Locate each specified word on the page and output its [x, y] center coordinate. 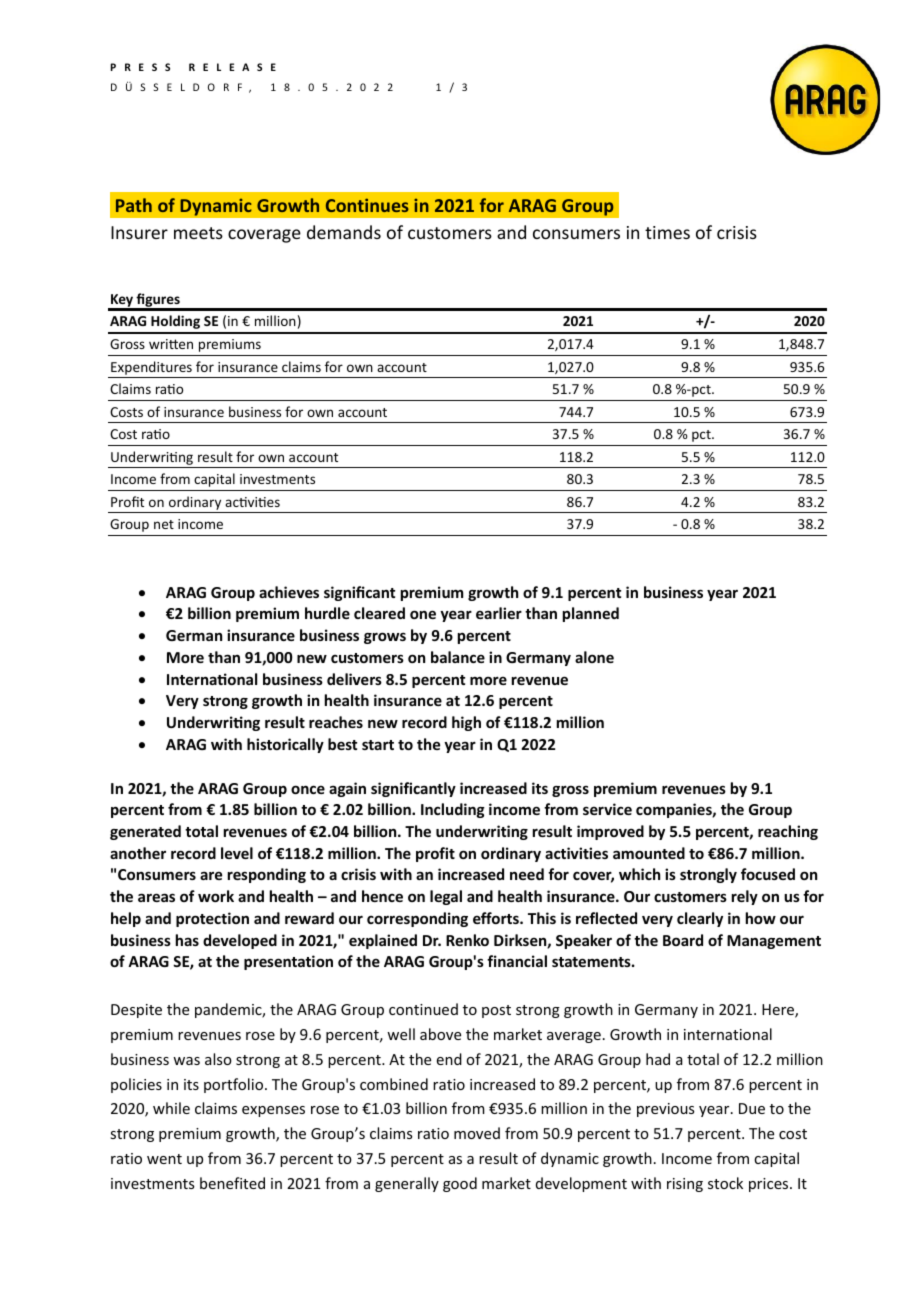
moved [477, 1133]
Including [453, 810]
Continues [367, 205]
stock [725, 1183]
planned [591, 614]
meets [198, 233]
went [164, 1159]
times [667, 232]
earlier [499, 613]
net [164, 524]
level [237, 853]
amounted [649, 853]
